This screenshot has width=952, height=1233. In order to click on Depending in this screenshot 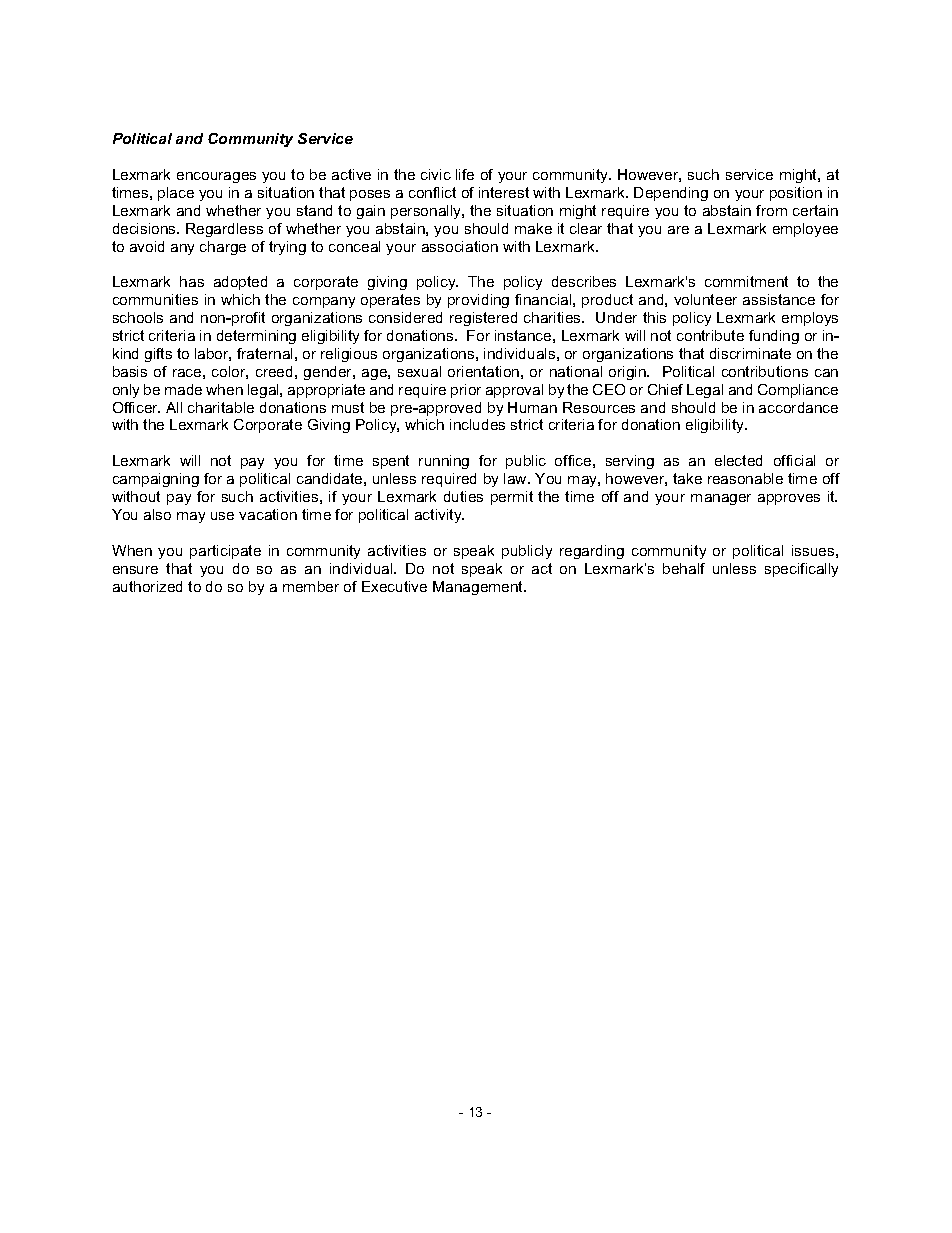, I will do `click(671, 194)`.
